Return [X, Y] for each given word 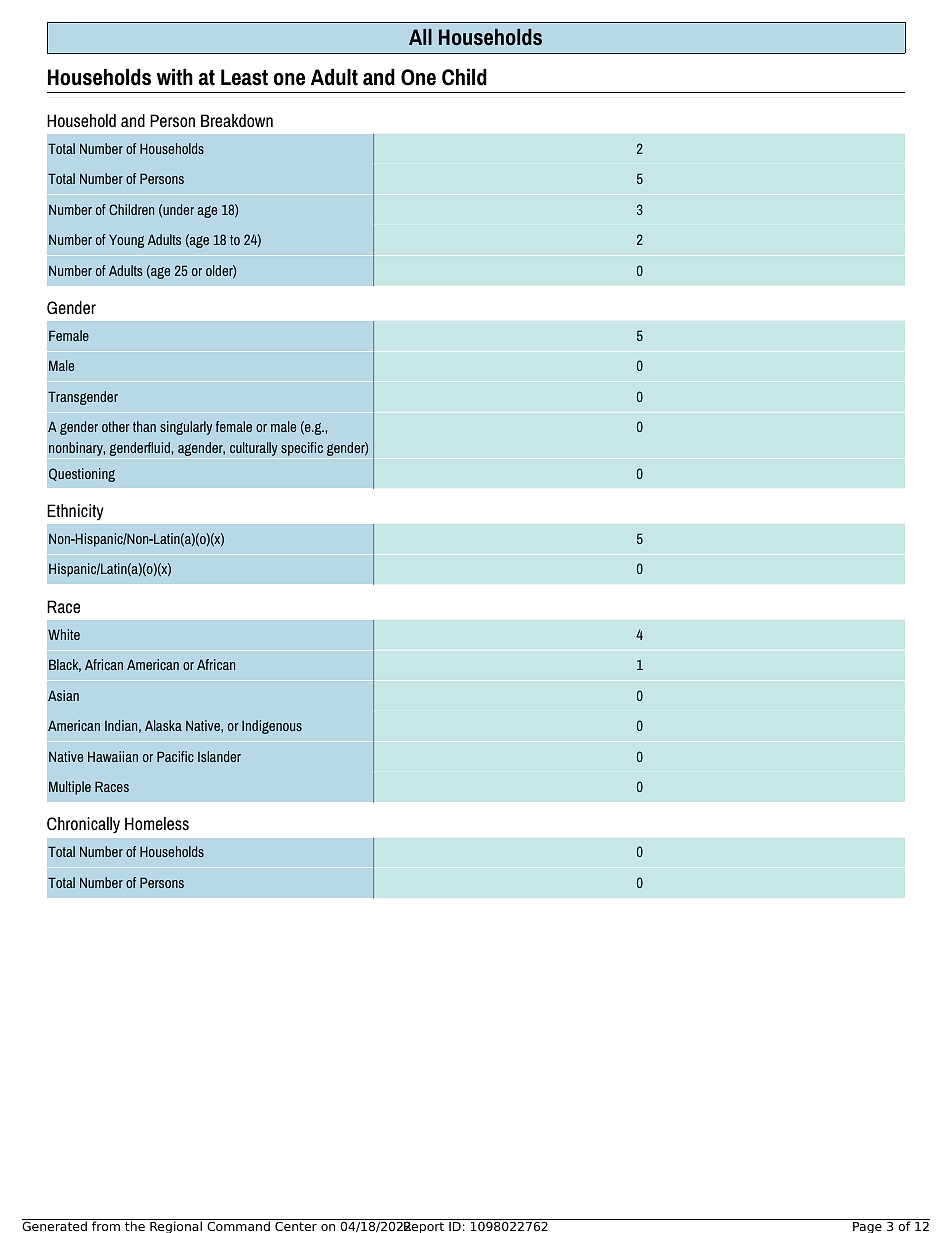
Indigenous [272, 727]
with [175, 77]
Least [244, 77]
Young [126, 241]
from [106, 1225]
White [64, 634]
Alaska [163, 725]
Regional [176, 1226]
